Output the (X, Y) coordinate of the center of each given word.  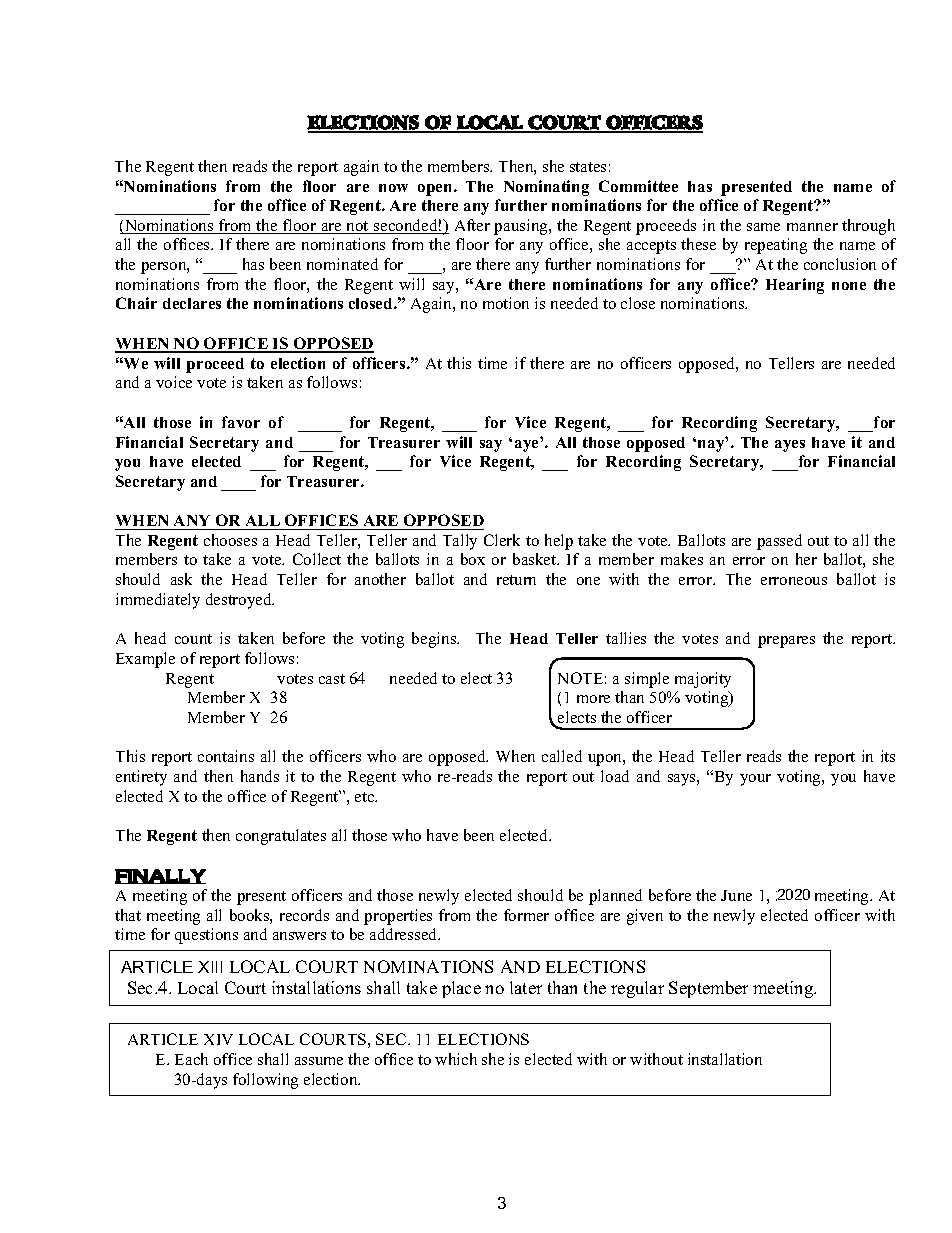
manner (812, 227)
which (456, 1059)
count (193, 639)
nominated (342, 264)
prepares (786, 642)
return (516, 580)
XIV (218, 1039)
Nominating (546, 188)
